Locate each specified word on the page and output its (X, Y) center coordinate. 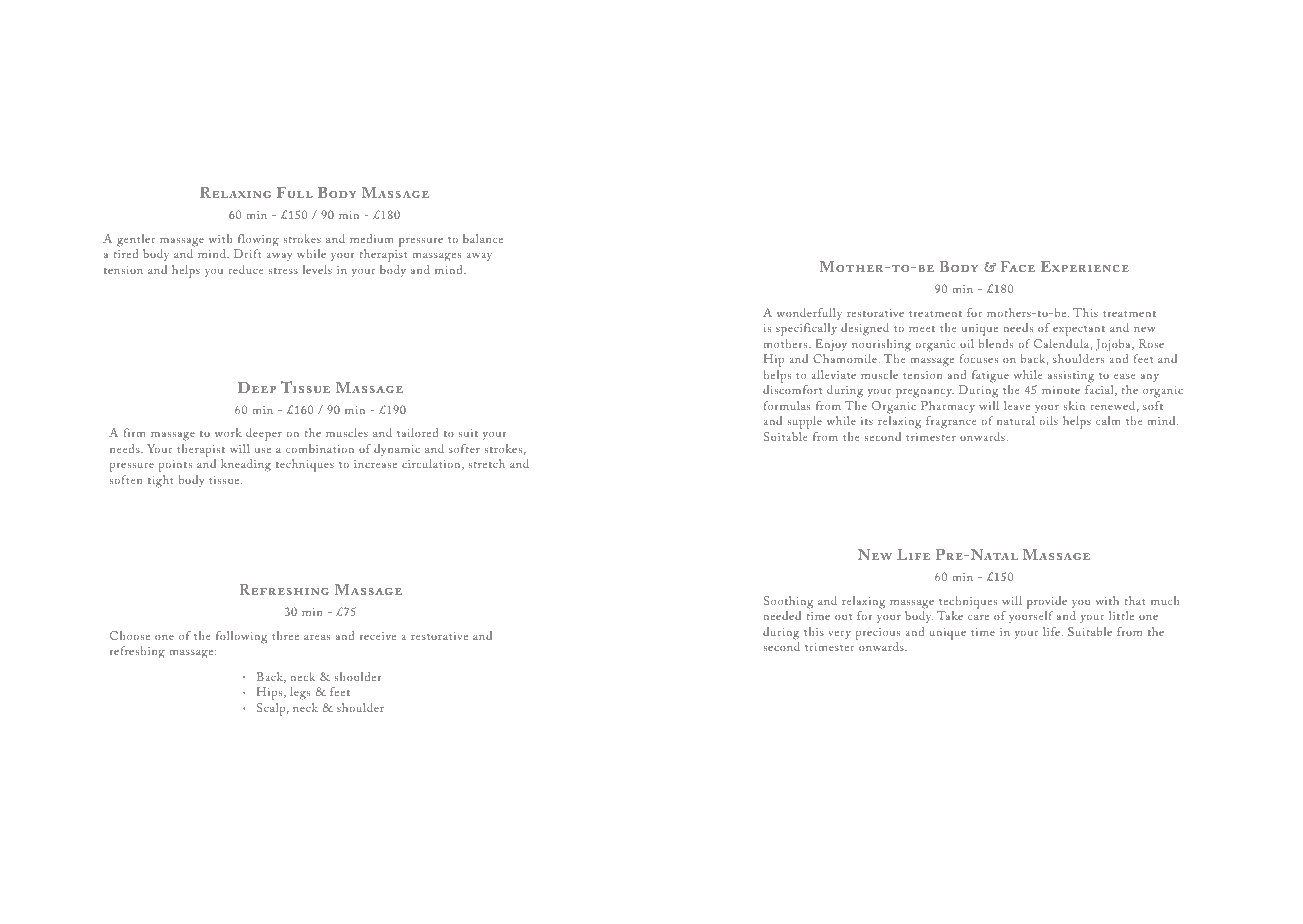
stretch (486, 463)
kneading (246, 465)
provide (1047, 602)
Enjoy (831, 345)
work (228, 432)
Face (1017, 266)
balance (483, 238)
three (285, 635)
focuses (979, 358)
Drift (248, 253)
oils (1048, 420)
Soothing (788, 602)
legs (300, 693)
